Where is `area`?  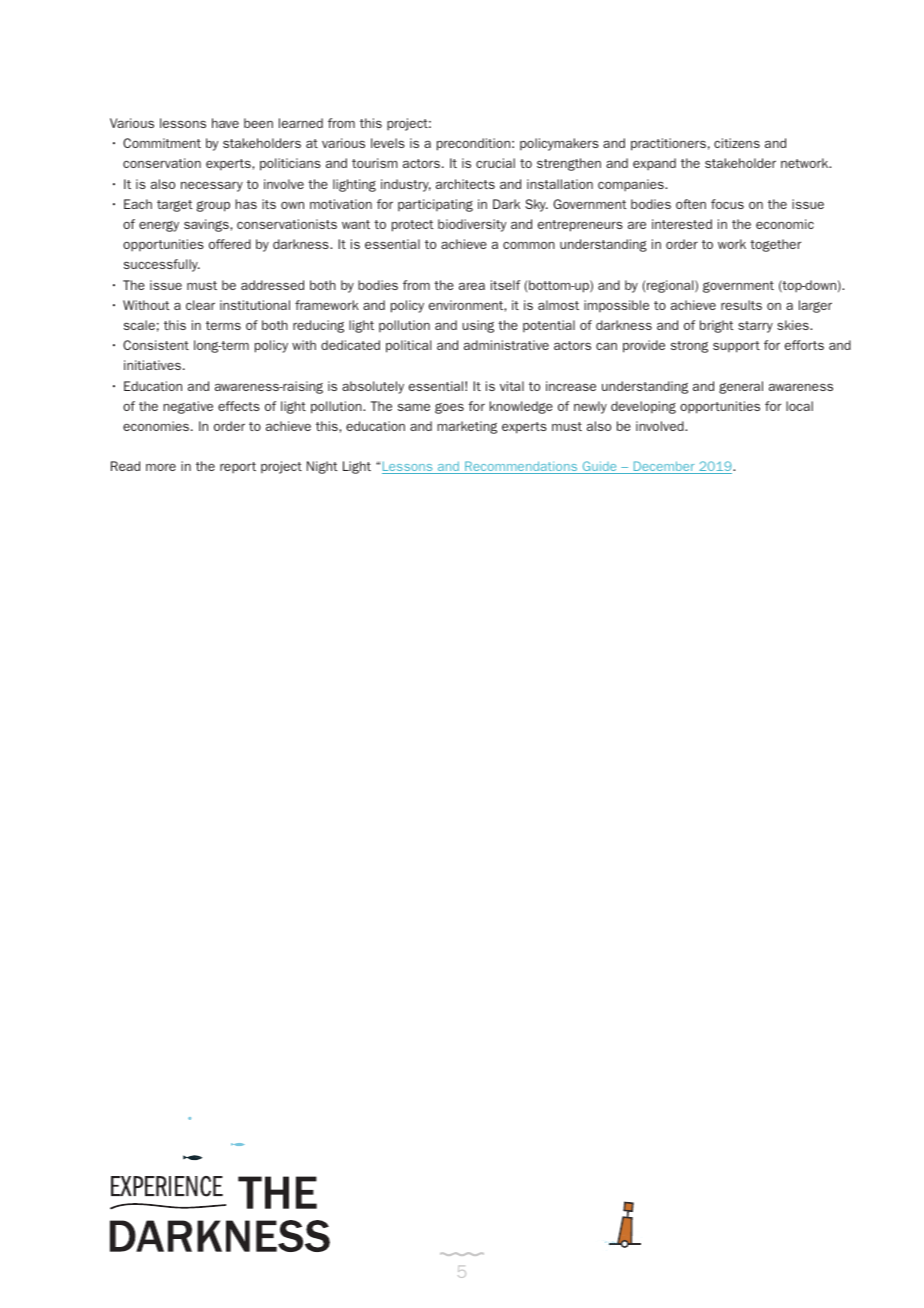
area is located at coordinates (472, 286).
